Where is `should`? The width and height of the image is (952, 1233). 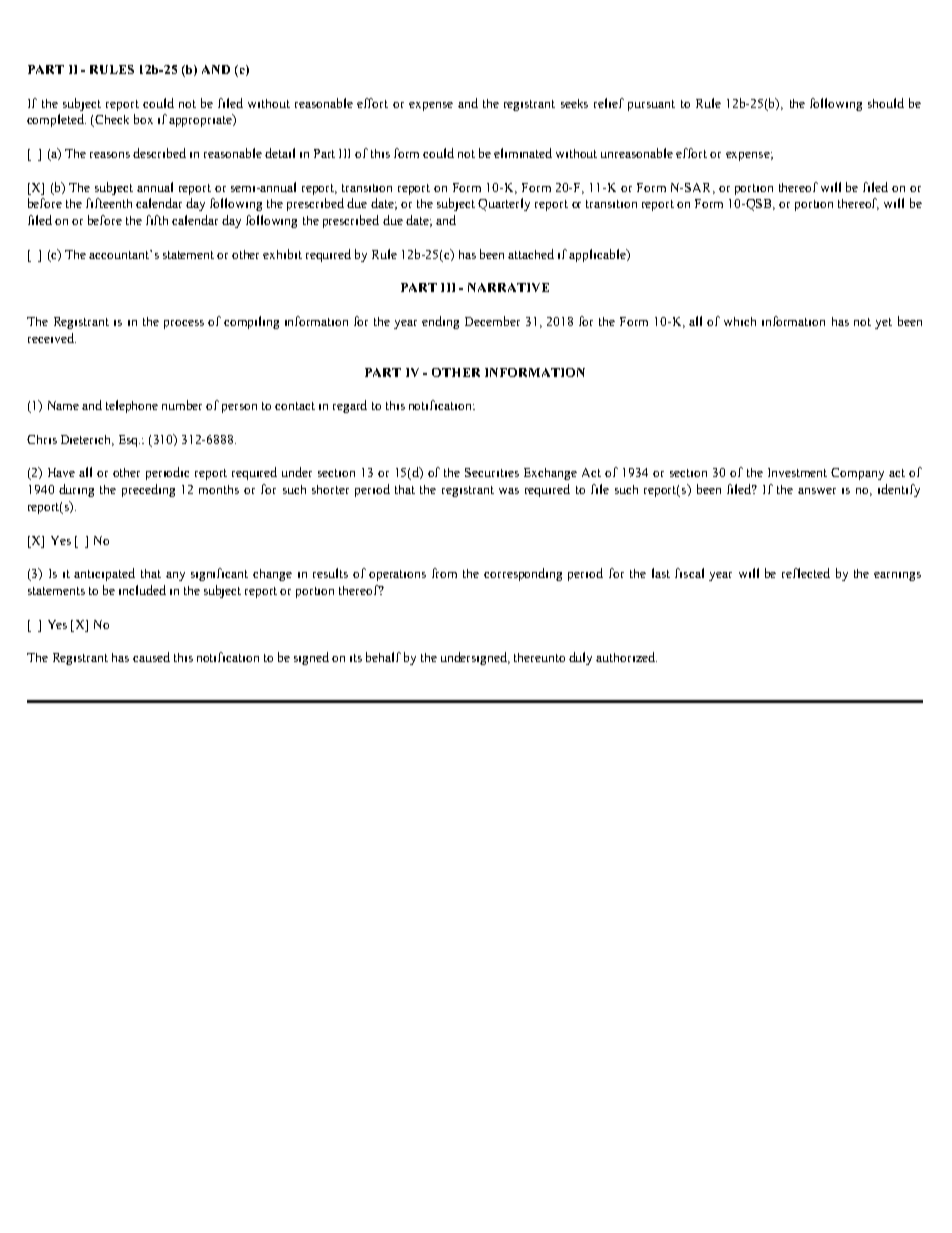
should is located at coordinates (886, 103).
